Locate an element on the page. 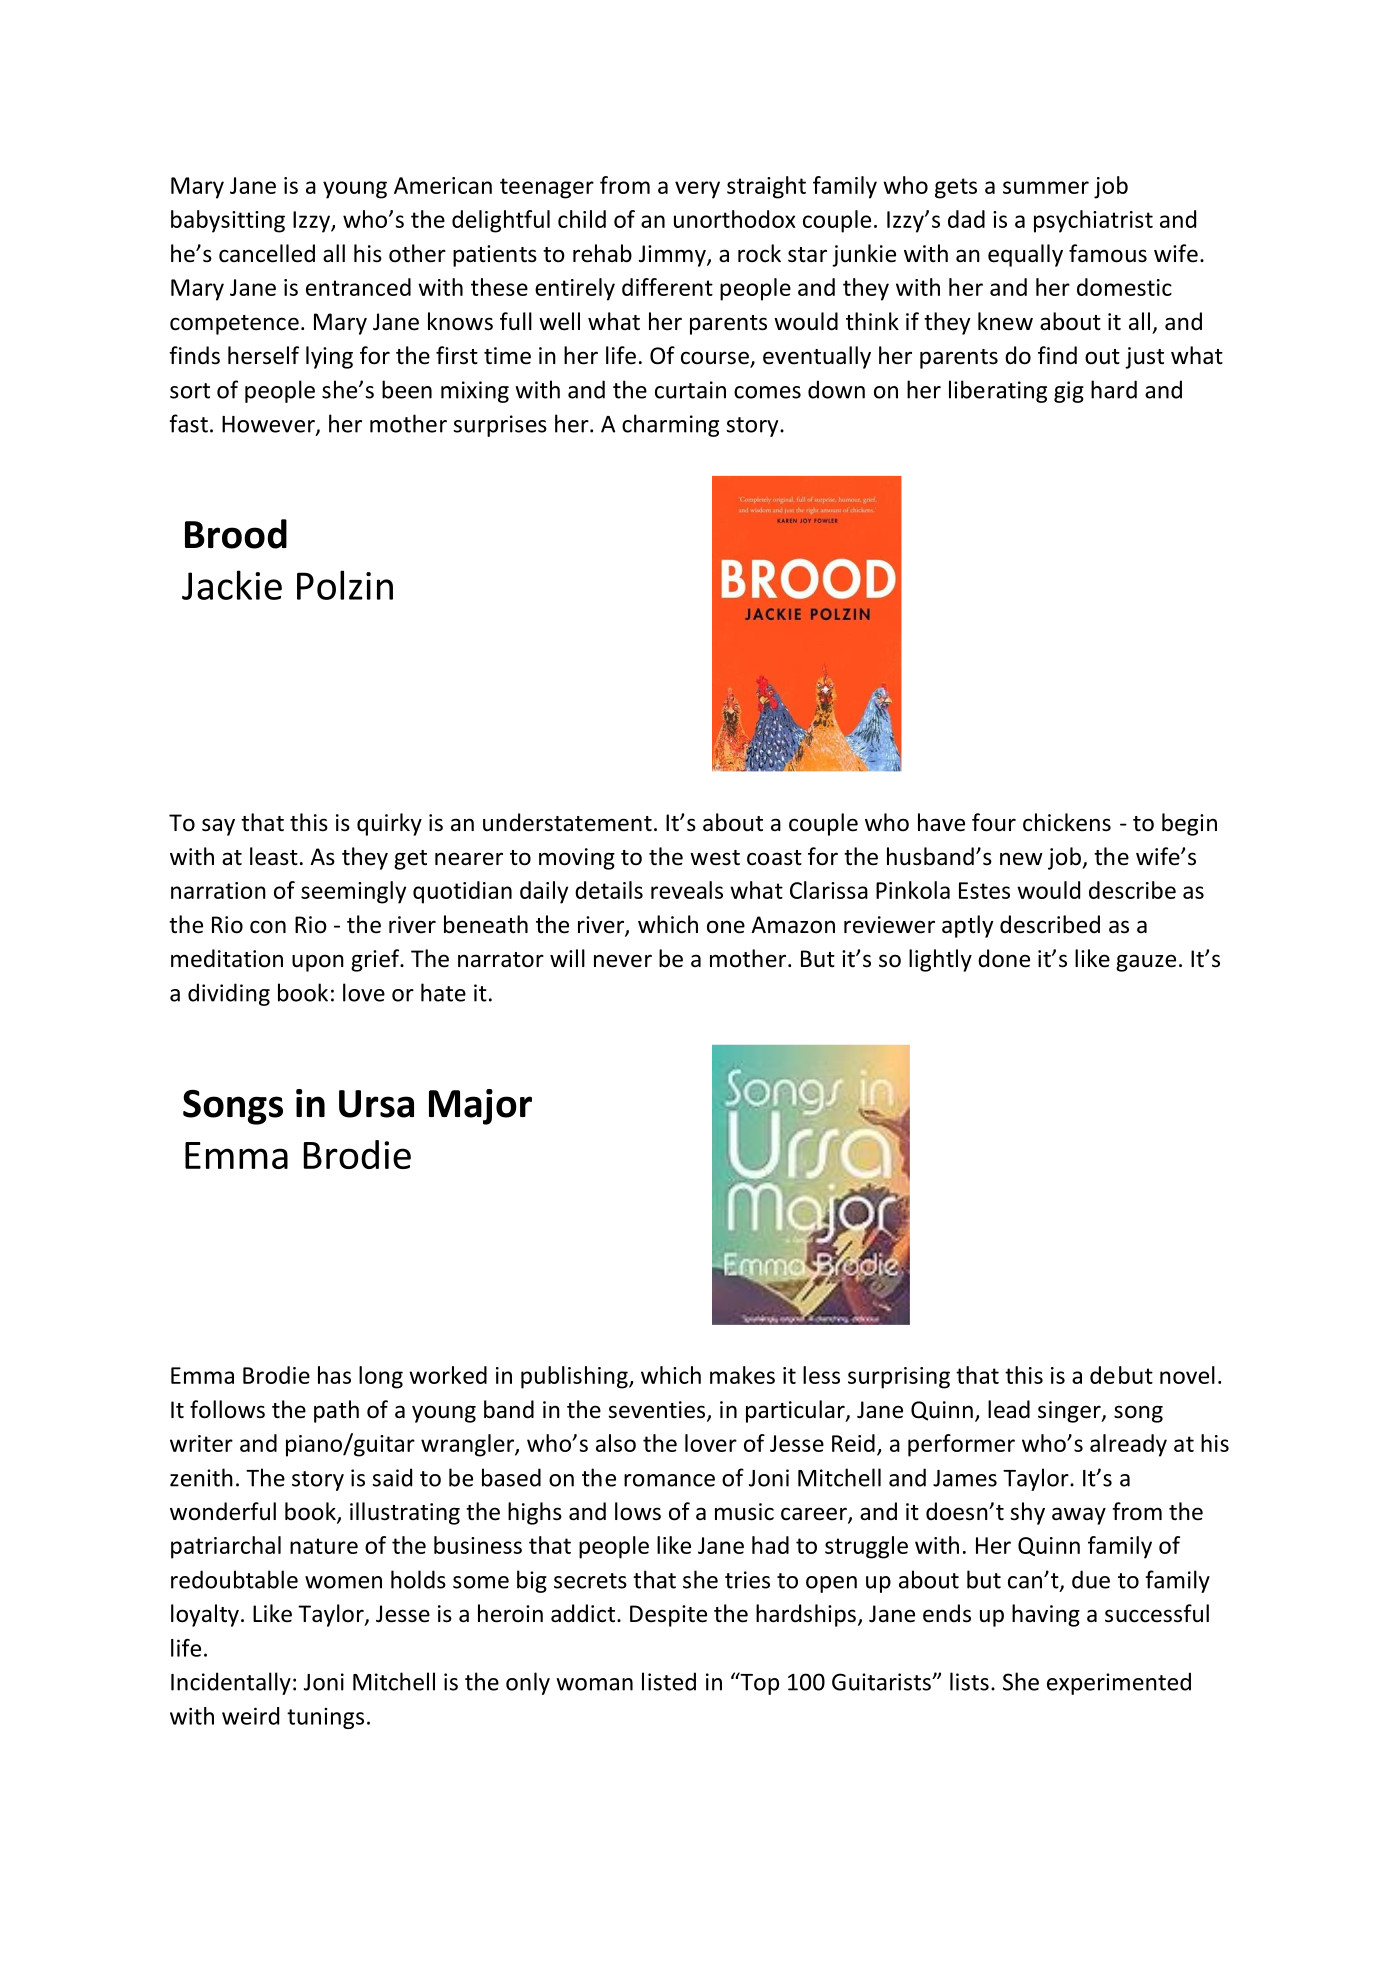  quirky is located at coordinates (389, 824).
